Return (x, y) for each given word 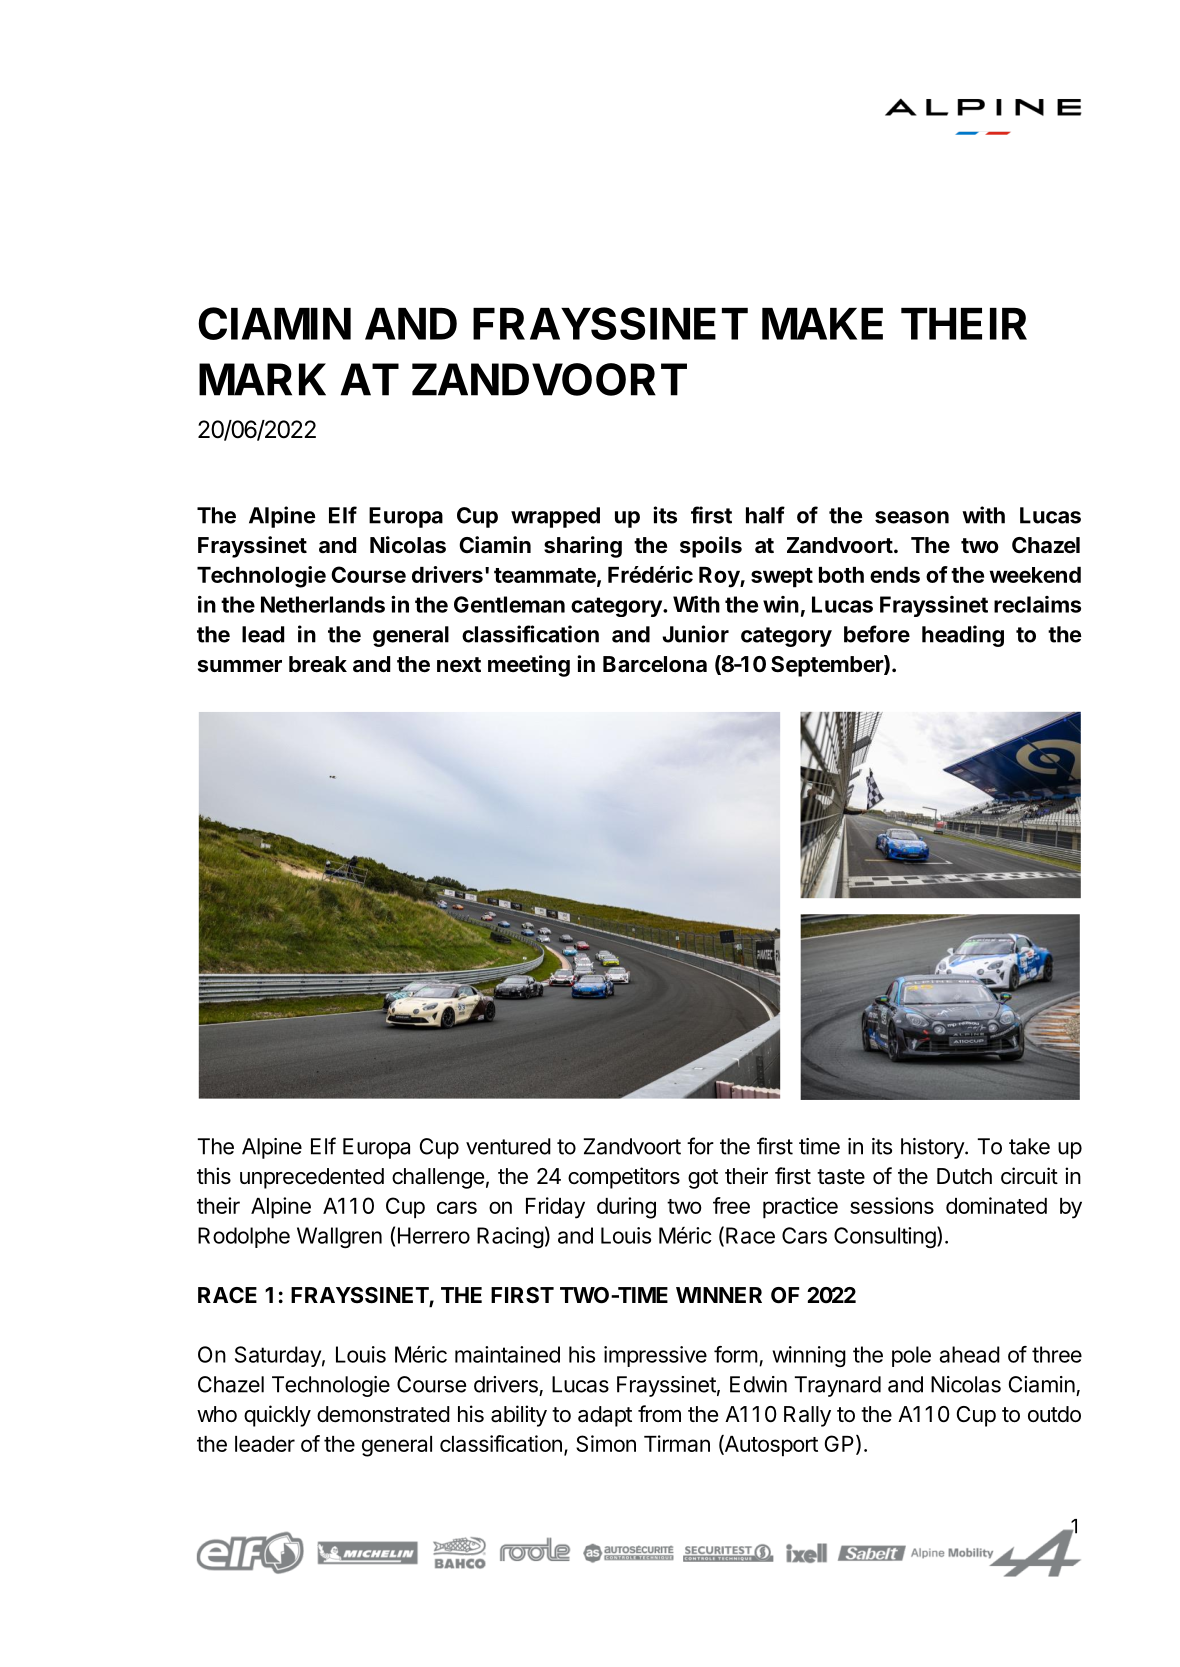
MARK (262, 379)
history (933, 1148)
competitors (624, 1178)
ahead (969, 1354)
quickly (277, 1416)
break (318, 664)
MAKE (822, 324)
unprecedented (312, 1178)
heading (963, 636)
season (912, 517)
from (659, 1413)
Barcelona (655, 664)
